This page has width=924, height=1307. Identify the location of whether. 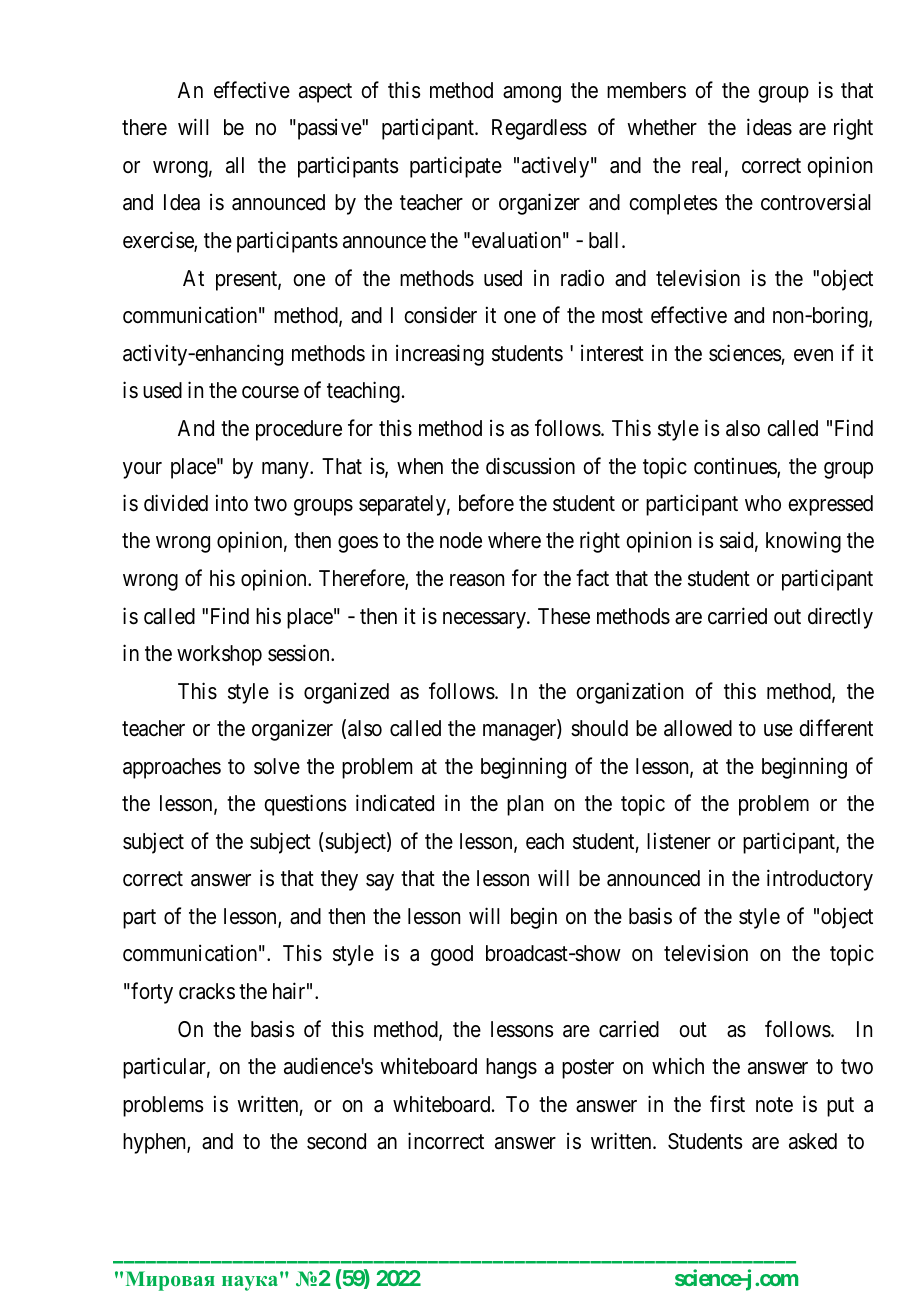
(662, 127).
